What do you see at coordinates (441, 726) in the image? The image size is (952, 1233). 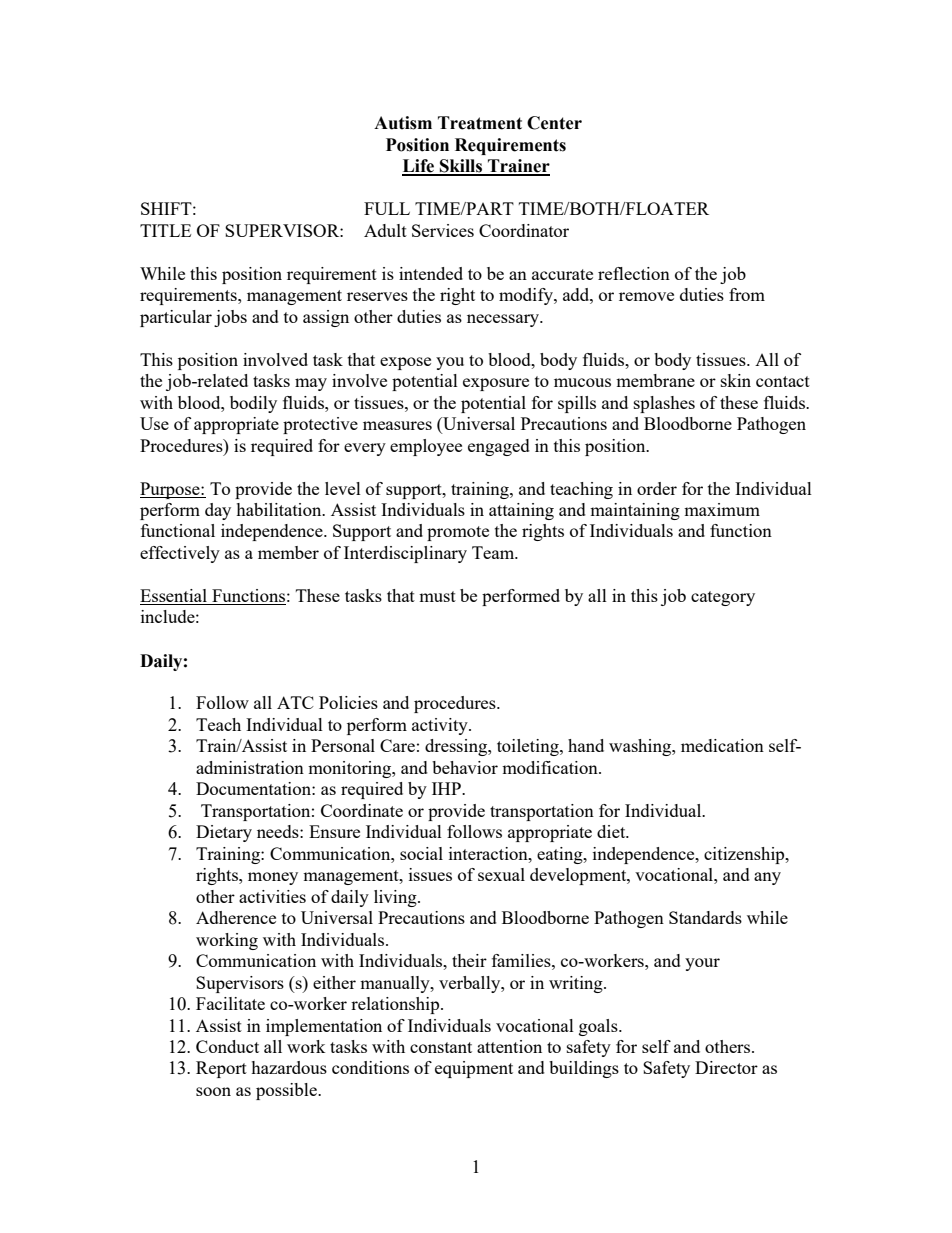 I see `activity` at bounding box center [441, 726].
